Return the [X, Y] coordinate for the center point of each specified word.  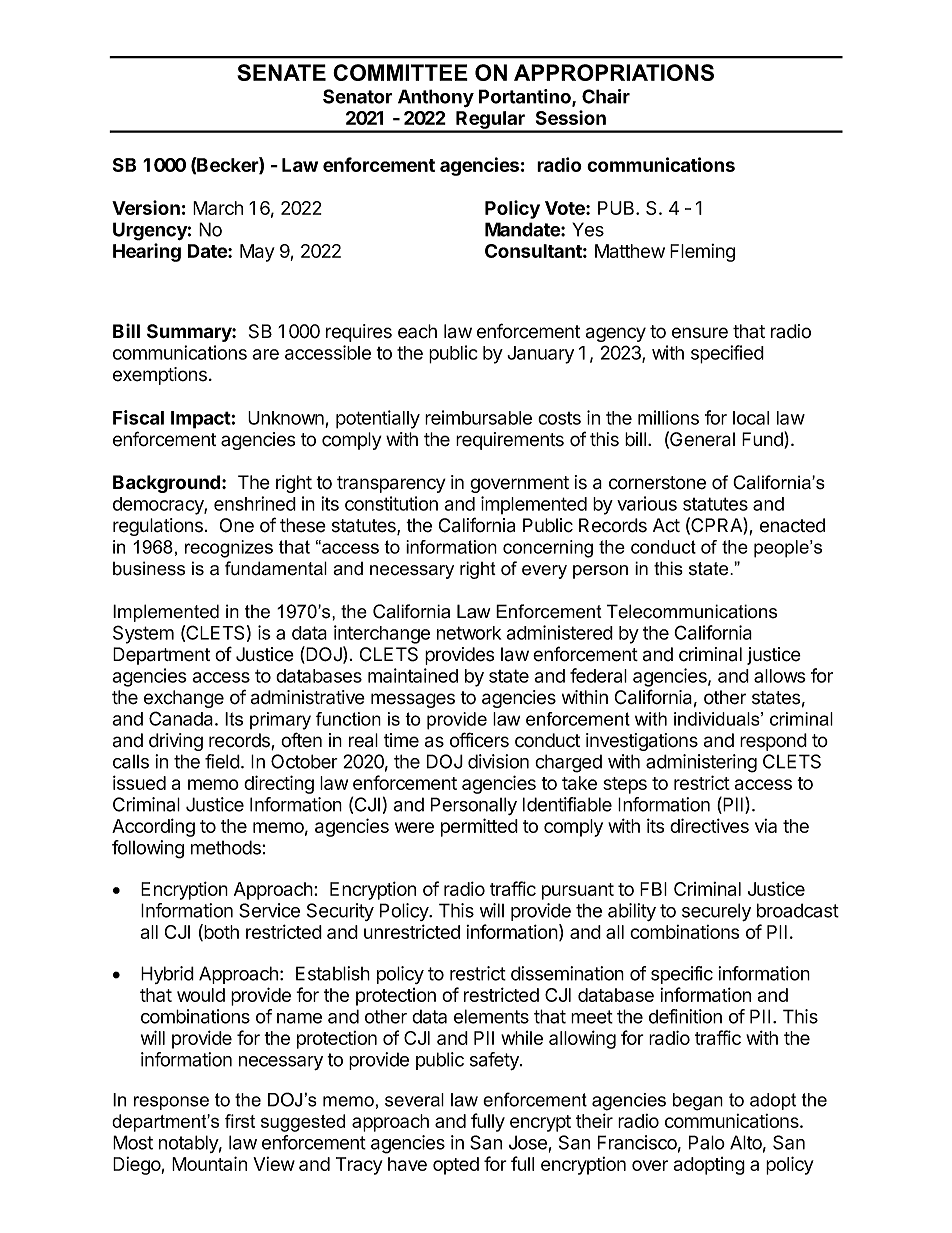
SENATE [281, 72]
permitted [479, 827]
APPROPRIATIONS [614, 72]
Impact [201, 420]
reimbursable [478, 417]
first [240, 1121]
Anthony [436, 98]
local [751, 418]
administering [701, 763]
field [222, 761]
